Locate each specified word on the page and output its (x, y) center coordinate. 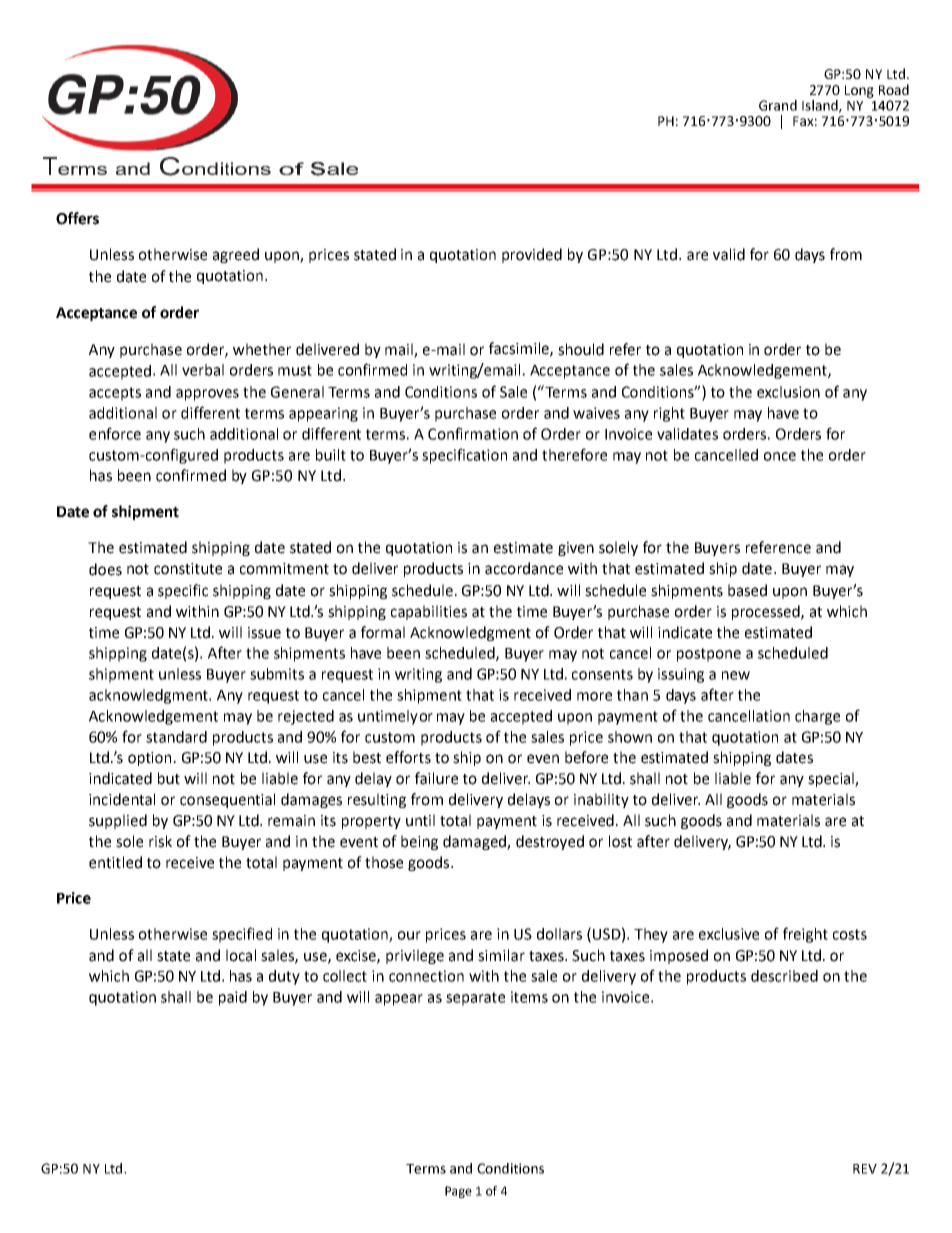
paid (233, 998)
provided (532, 255)
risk (160, 841)
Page (458, 1192)
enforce (115, 433)
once (780, 456)
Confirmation (473, 433)
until (420, 820)
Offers (77, 218)
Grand (778, 105)
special (832, 779)
